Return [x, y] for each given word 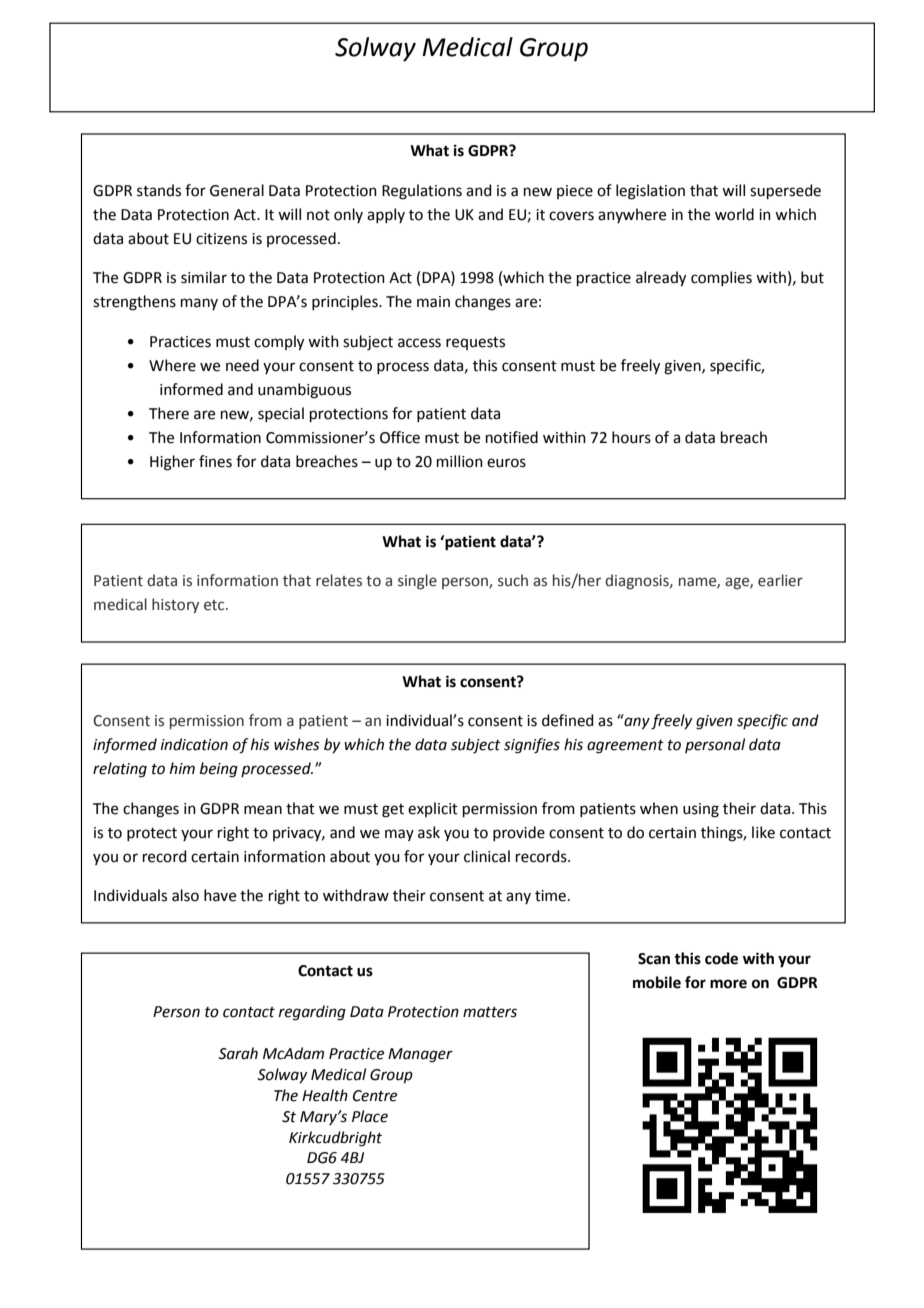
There [169, 413]
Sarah [238, 1053]
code [721, 958]
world [734, 214]
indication [194, 744]
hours [631, 437]
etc [215, 605]
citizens [221, 239]
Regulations [422, 192]
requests [475, 343]
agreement [625, 747]
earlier [780, 580]
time [550, 896]
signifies [532, 746]
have [220, 895]
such [513, 580]
